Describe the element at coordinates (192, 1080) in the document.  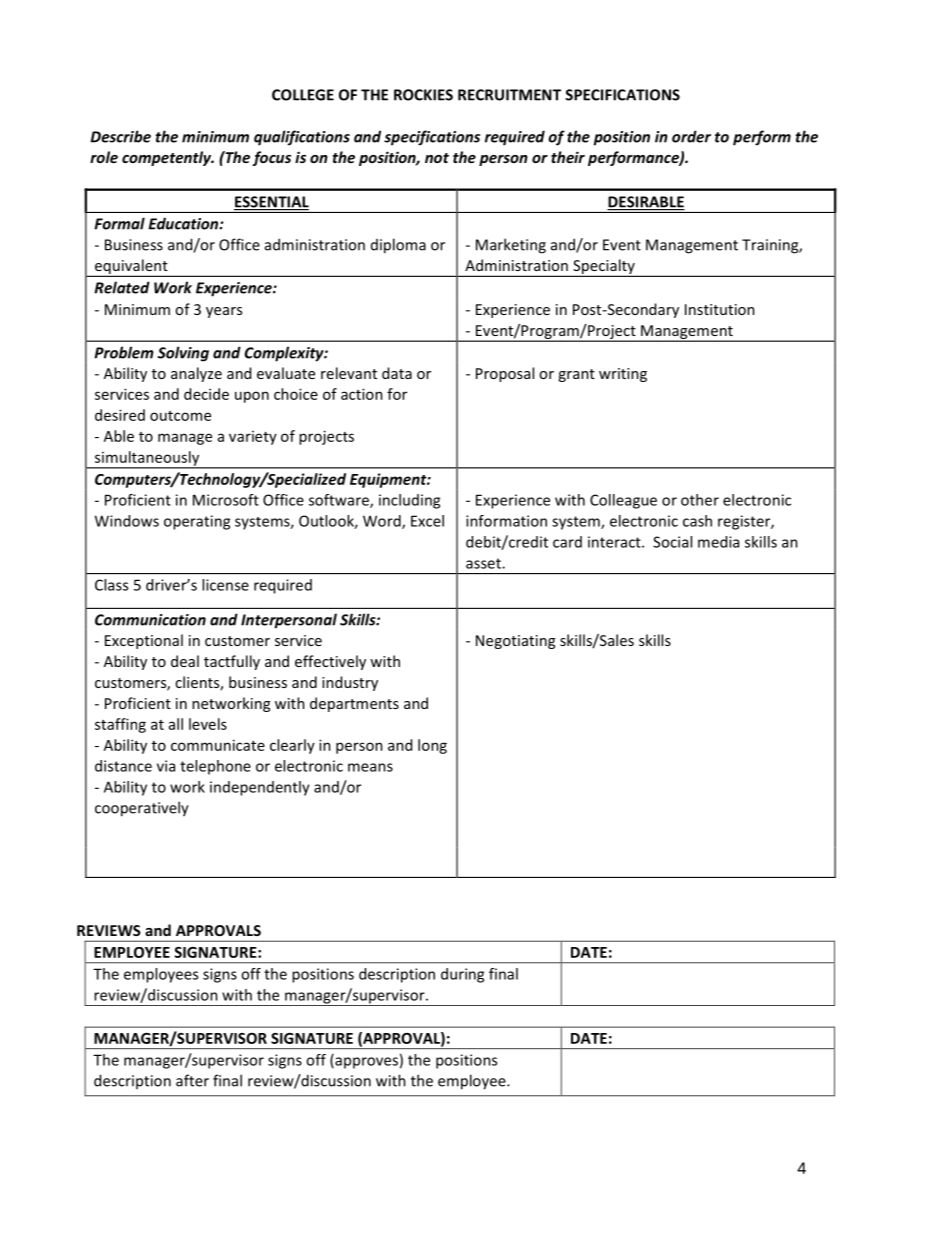
I see `after` at that location.
